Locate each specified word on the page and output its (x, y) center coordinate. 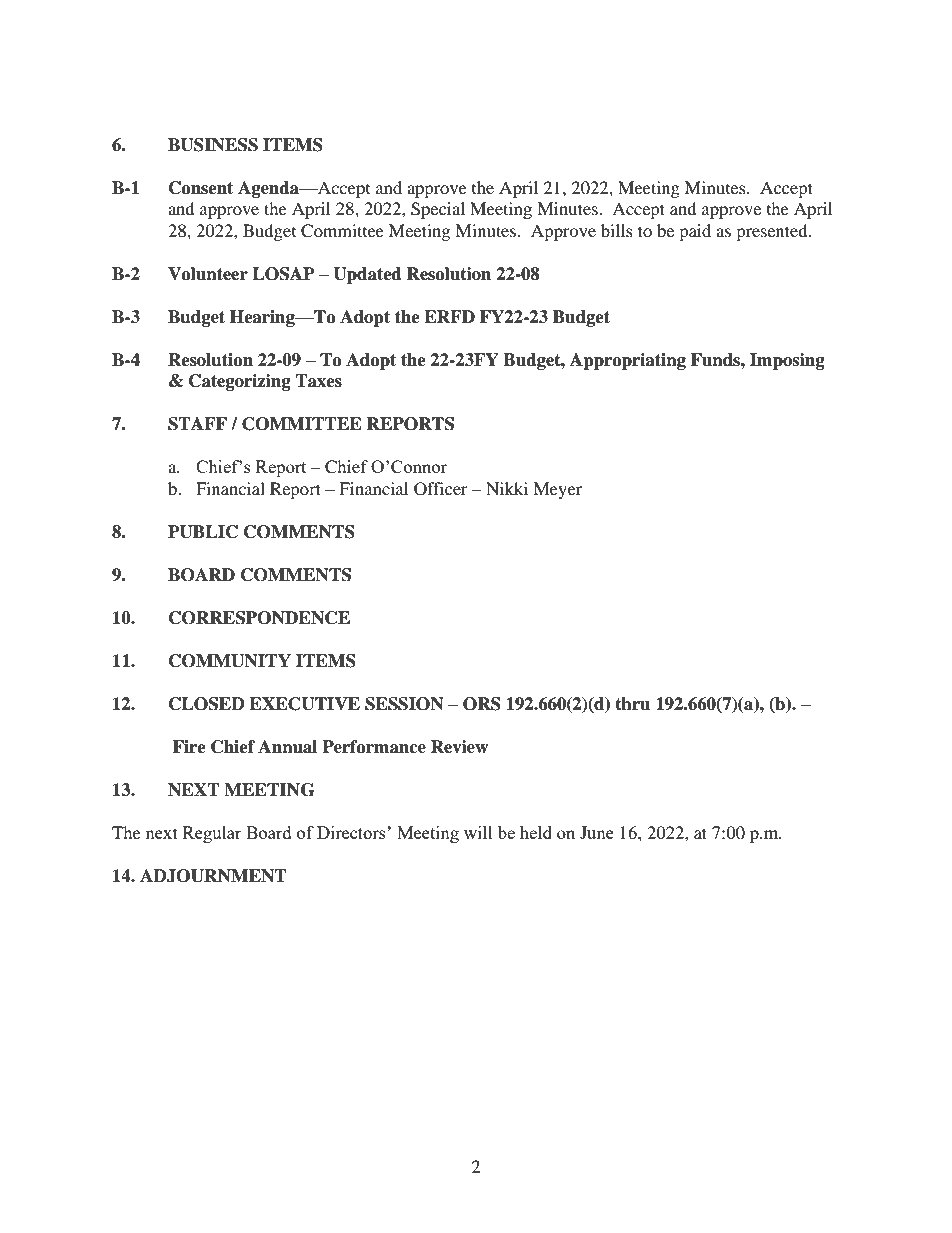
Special (438, 210)
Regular (212, 834)
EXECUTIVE (304, 704)
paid (695, 232)
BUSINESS (213, 145)
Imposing (787, 361)
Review (459, 747)
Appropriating (628, 361)
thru (632, 704)
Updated (367, 275)
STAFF (197, 424)
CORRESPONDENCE (259, 618)
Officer (441, 489)
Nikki (507, 488)
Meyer (557, 490)
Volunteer (208, 274)
